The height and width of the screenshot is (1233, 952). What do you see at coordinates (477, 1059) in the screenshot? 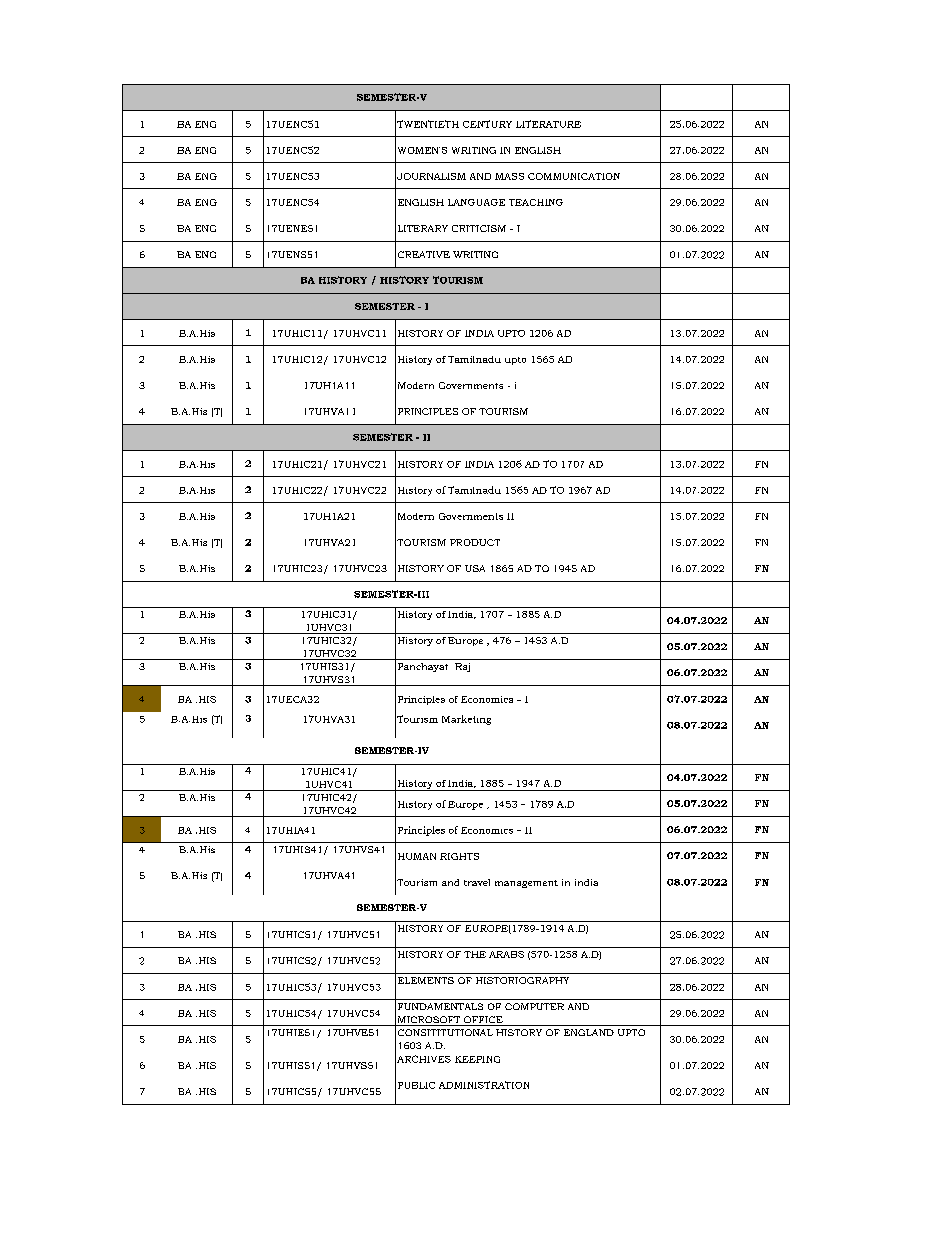
I see `KEEPING` at bounding box center [477, 1059].
